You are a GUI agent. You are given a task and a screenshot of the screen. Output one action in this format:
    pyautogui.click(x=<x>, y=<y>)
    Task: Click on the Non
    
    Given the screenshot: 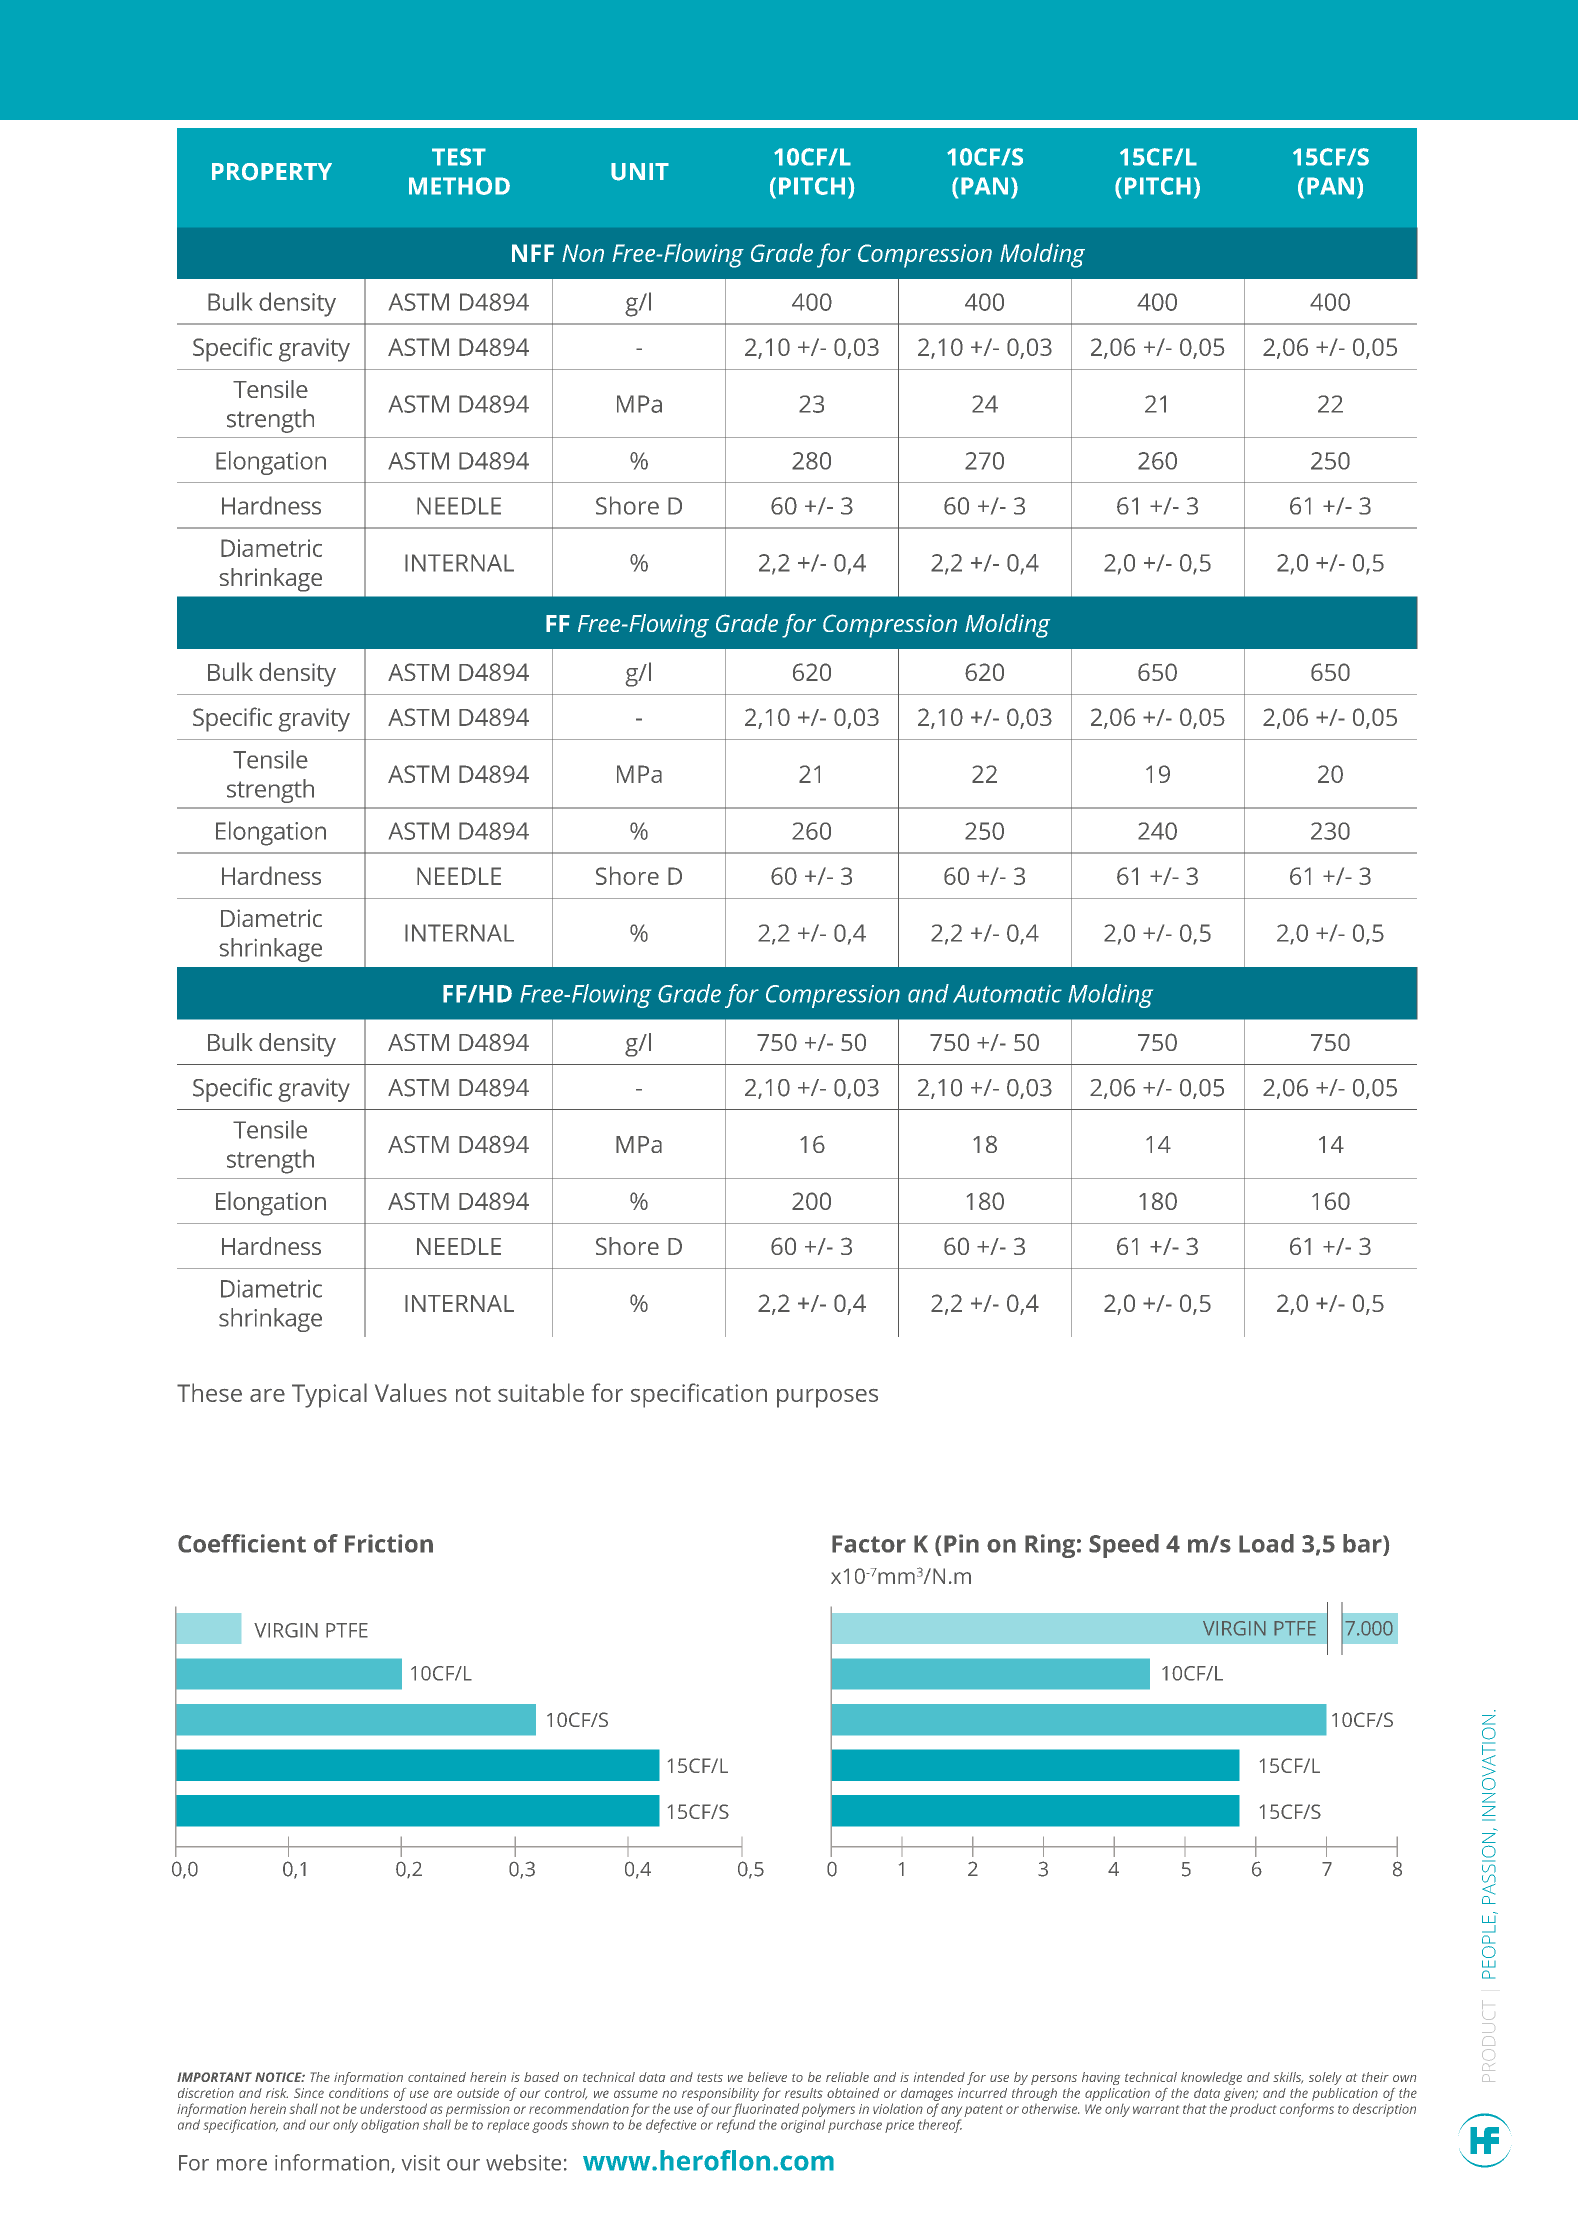 What is the action you would take?
    pyautogui.click(x=583, y=253)
